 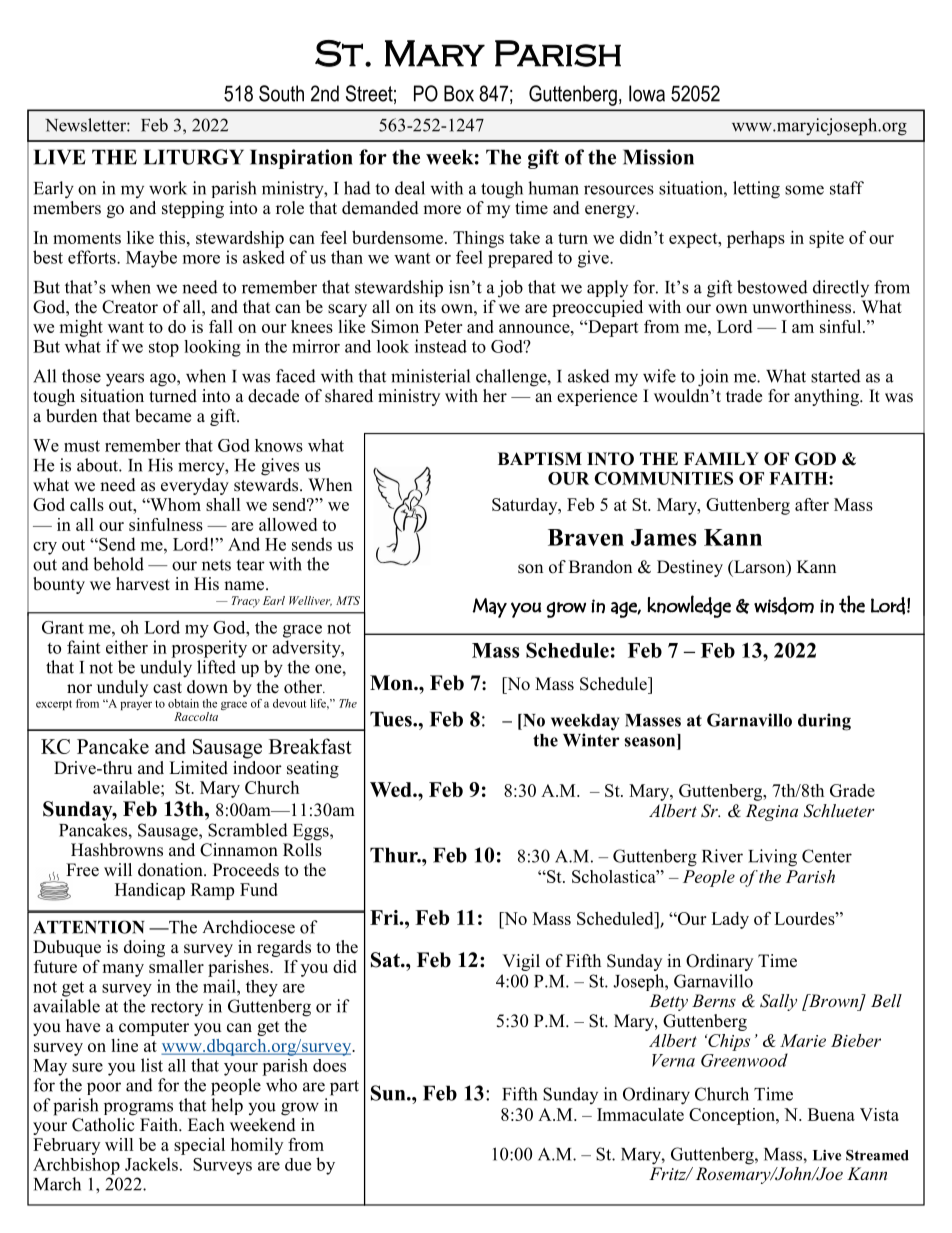 What do you see at coordinates (86, 125) in the screenshot?
I see `Newsletter` at bounding box center [86, 125].
